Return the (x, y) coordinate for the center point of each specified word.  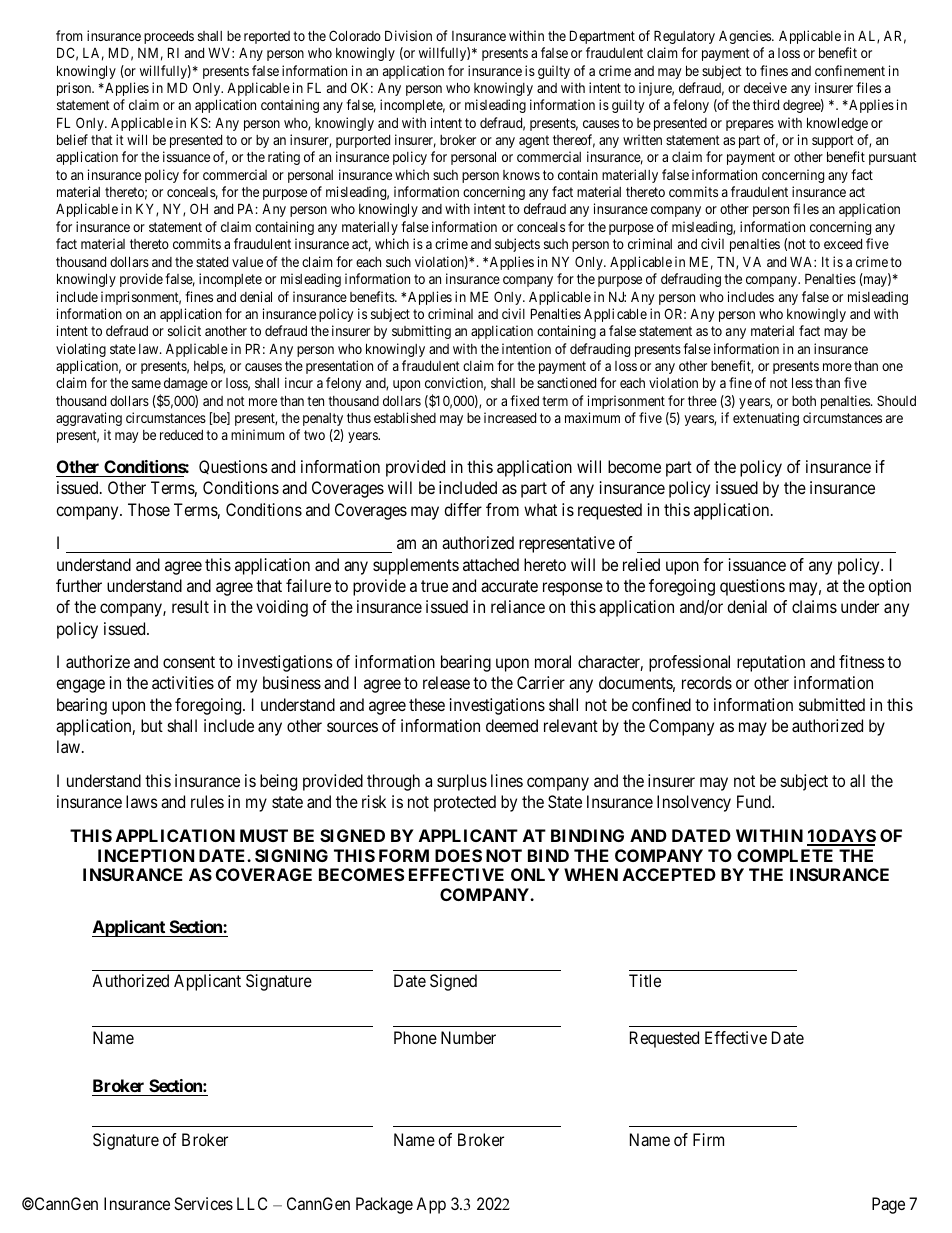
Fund (755, 801)
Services (203, 1203)
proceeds (169, 37)
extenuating (766, 419)
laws (142, 801)
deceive (765, 87)
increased (510, 417)
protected (465, 803)
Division (408, 35)
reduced (181, 435)
